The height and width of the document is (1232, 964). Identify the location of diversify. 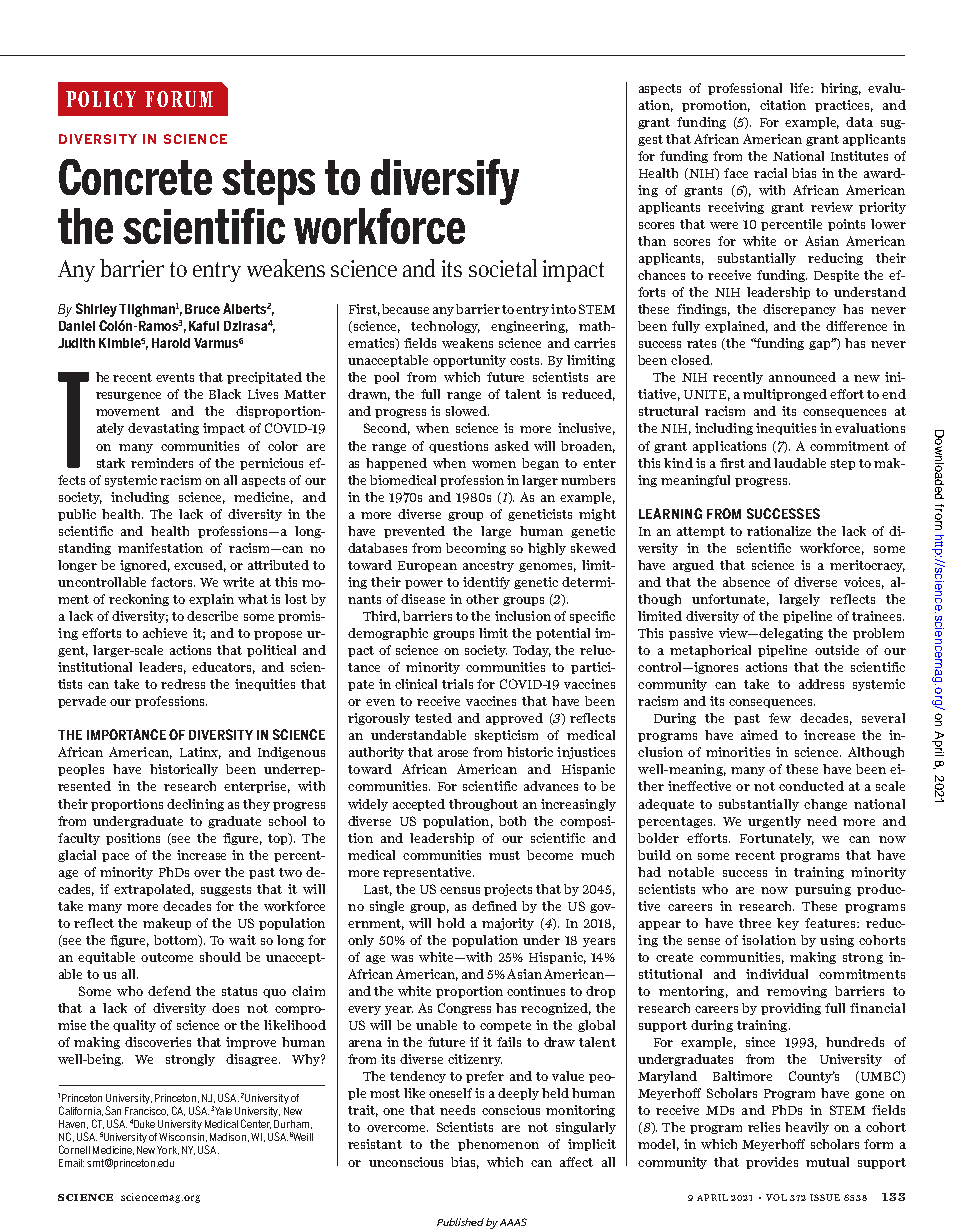
(445, 182).
